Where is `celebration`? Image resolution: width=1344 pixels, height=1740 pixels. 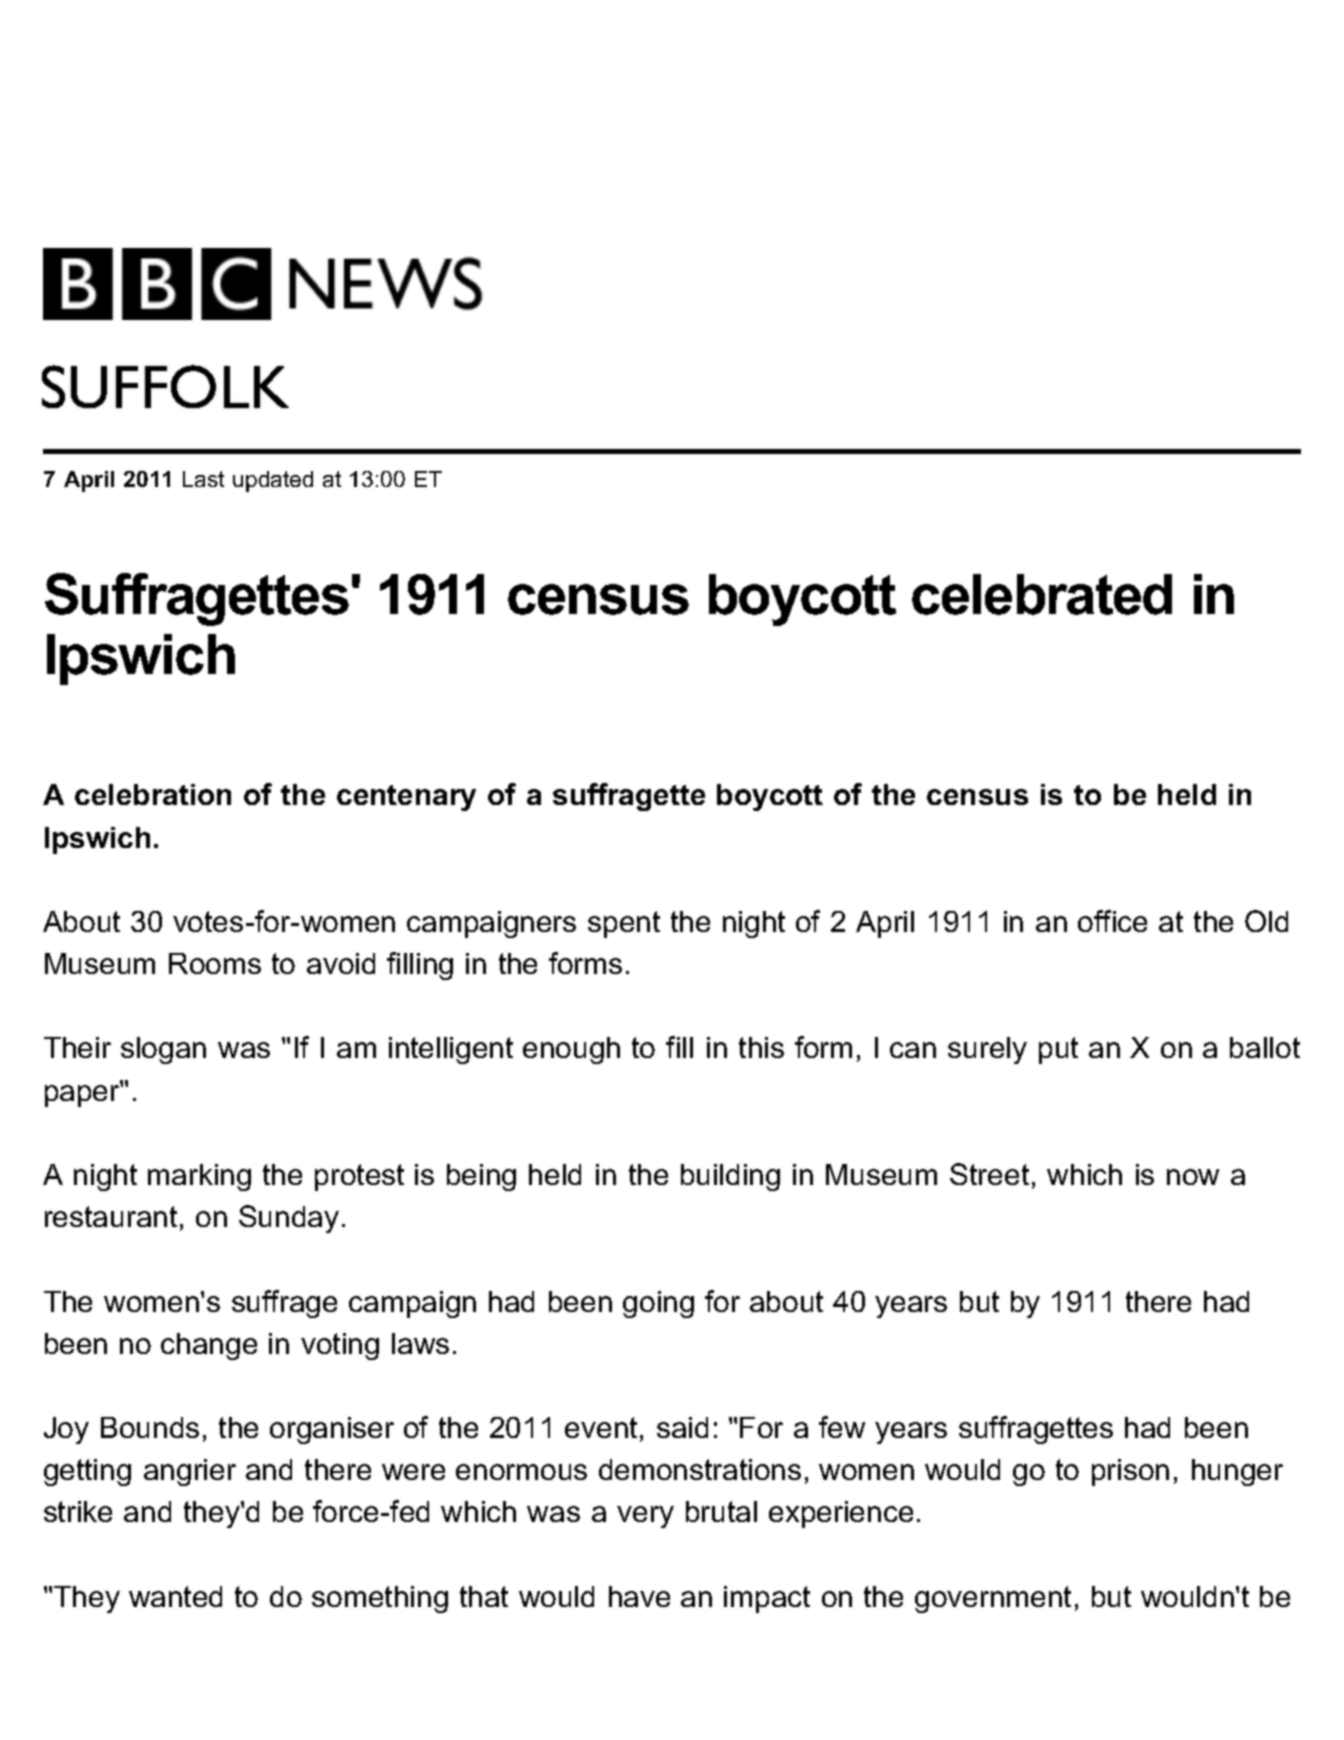
celebration is located at coordinates (153, 794).
